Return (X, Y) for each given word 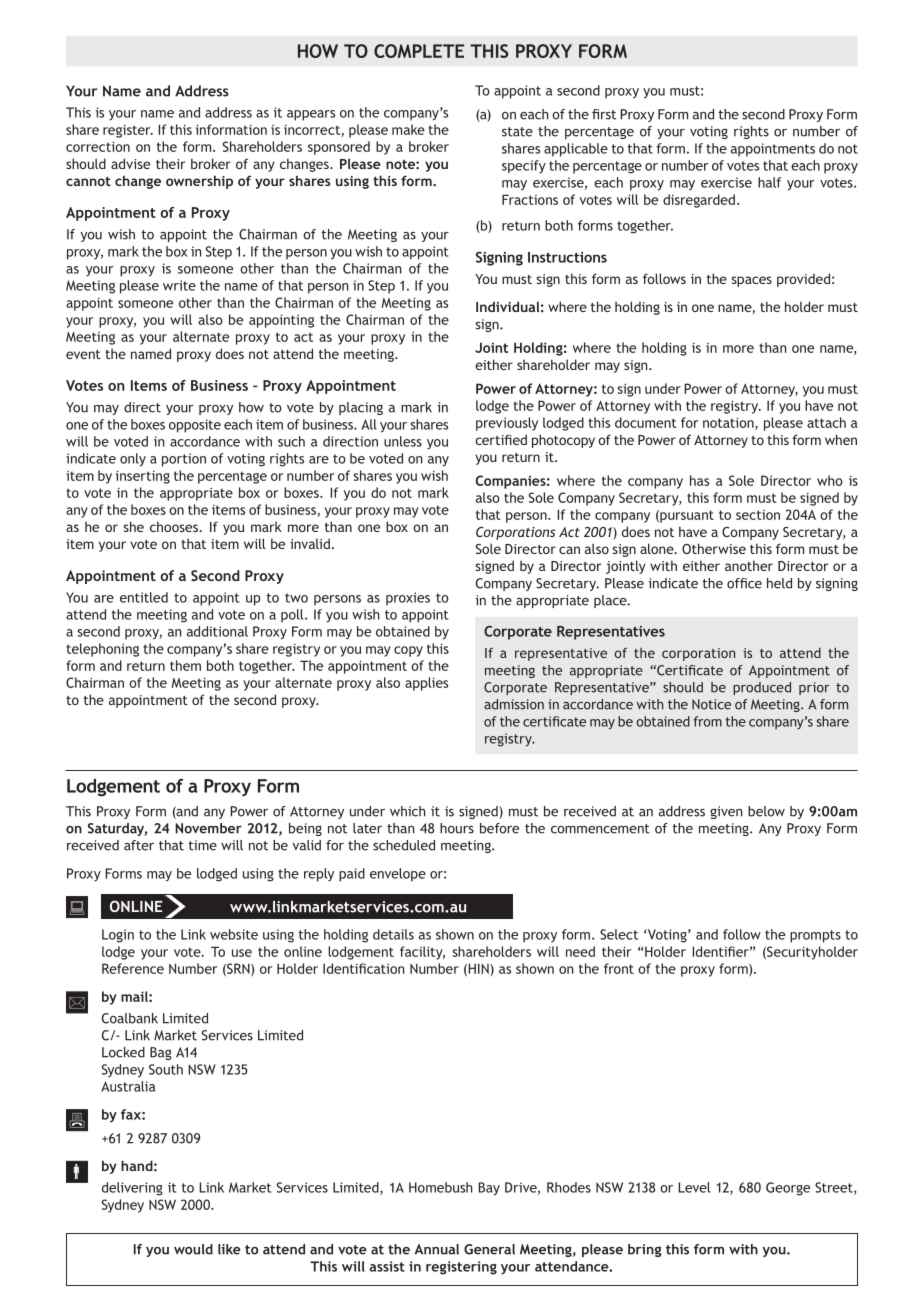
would (193, 1249)
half (770, 182)
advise (130, 163)
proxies (408, 599)
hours (457, 828)
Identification (364, 968)
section (758, 515)
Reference (133, 968)
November (208, 828)
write (179, 285)
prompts (815, 936)
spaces (751, 281)
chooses (175, 526)
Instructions (567, 257)
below (766, 811)
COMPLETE (419, 51)
